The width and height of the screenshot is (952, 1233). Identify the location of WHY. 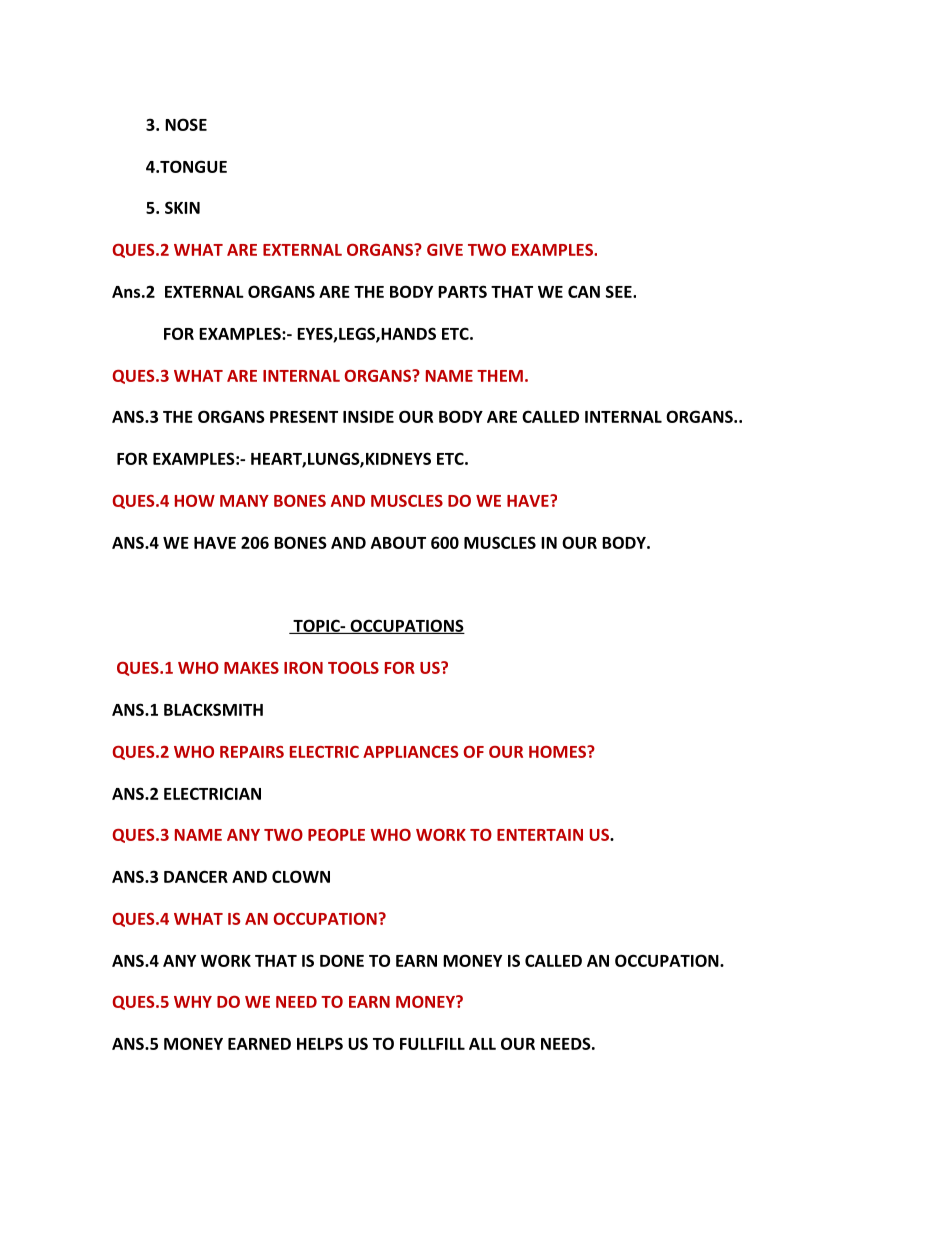
(193, 1002).
